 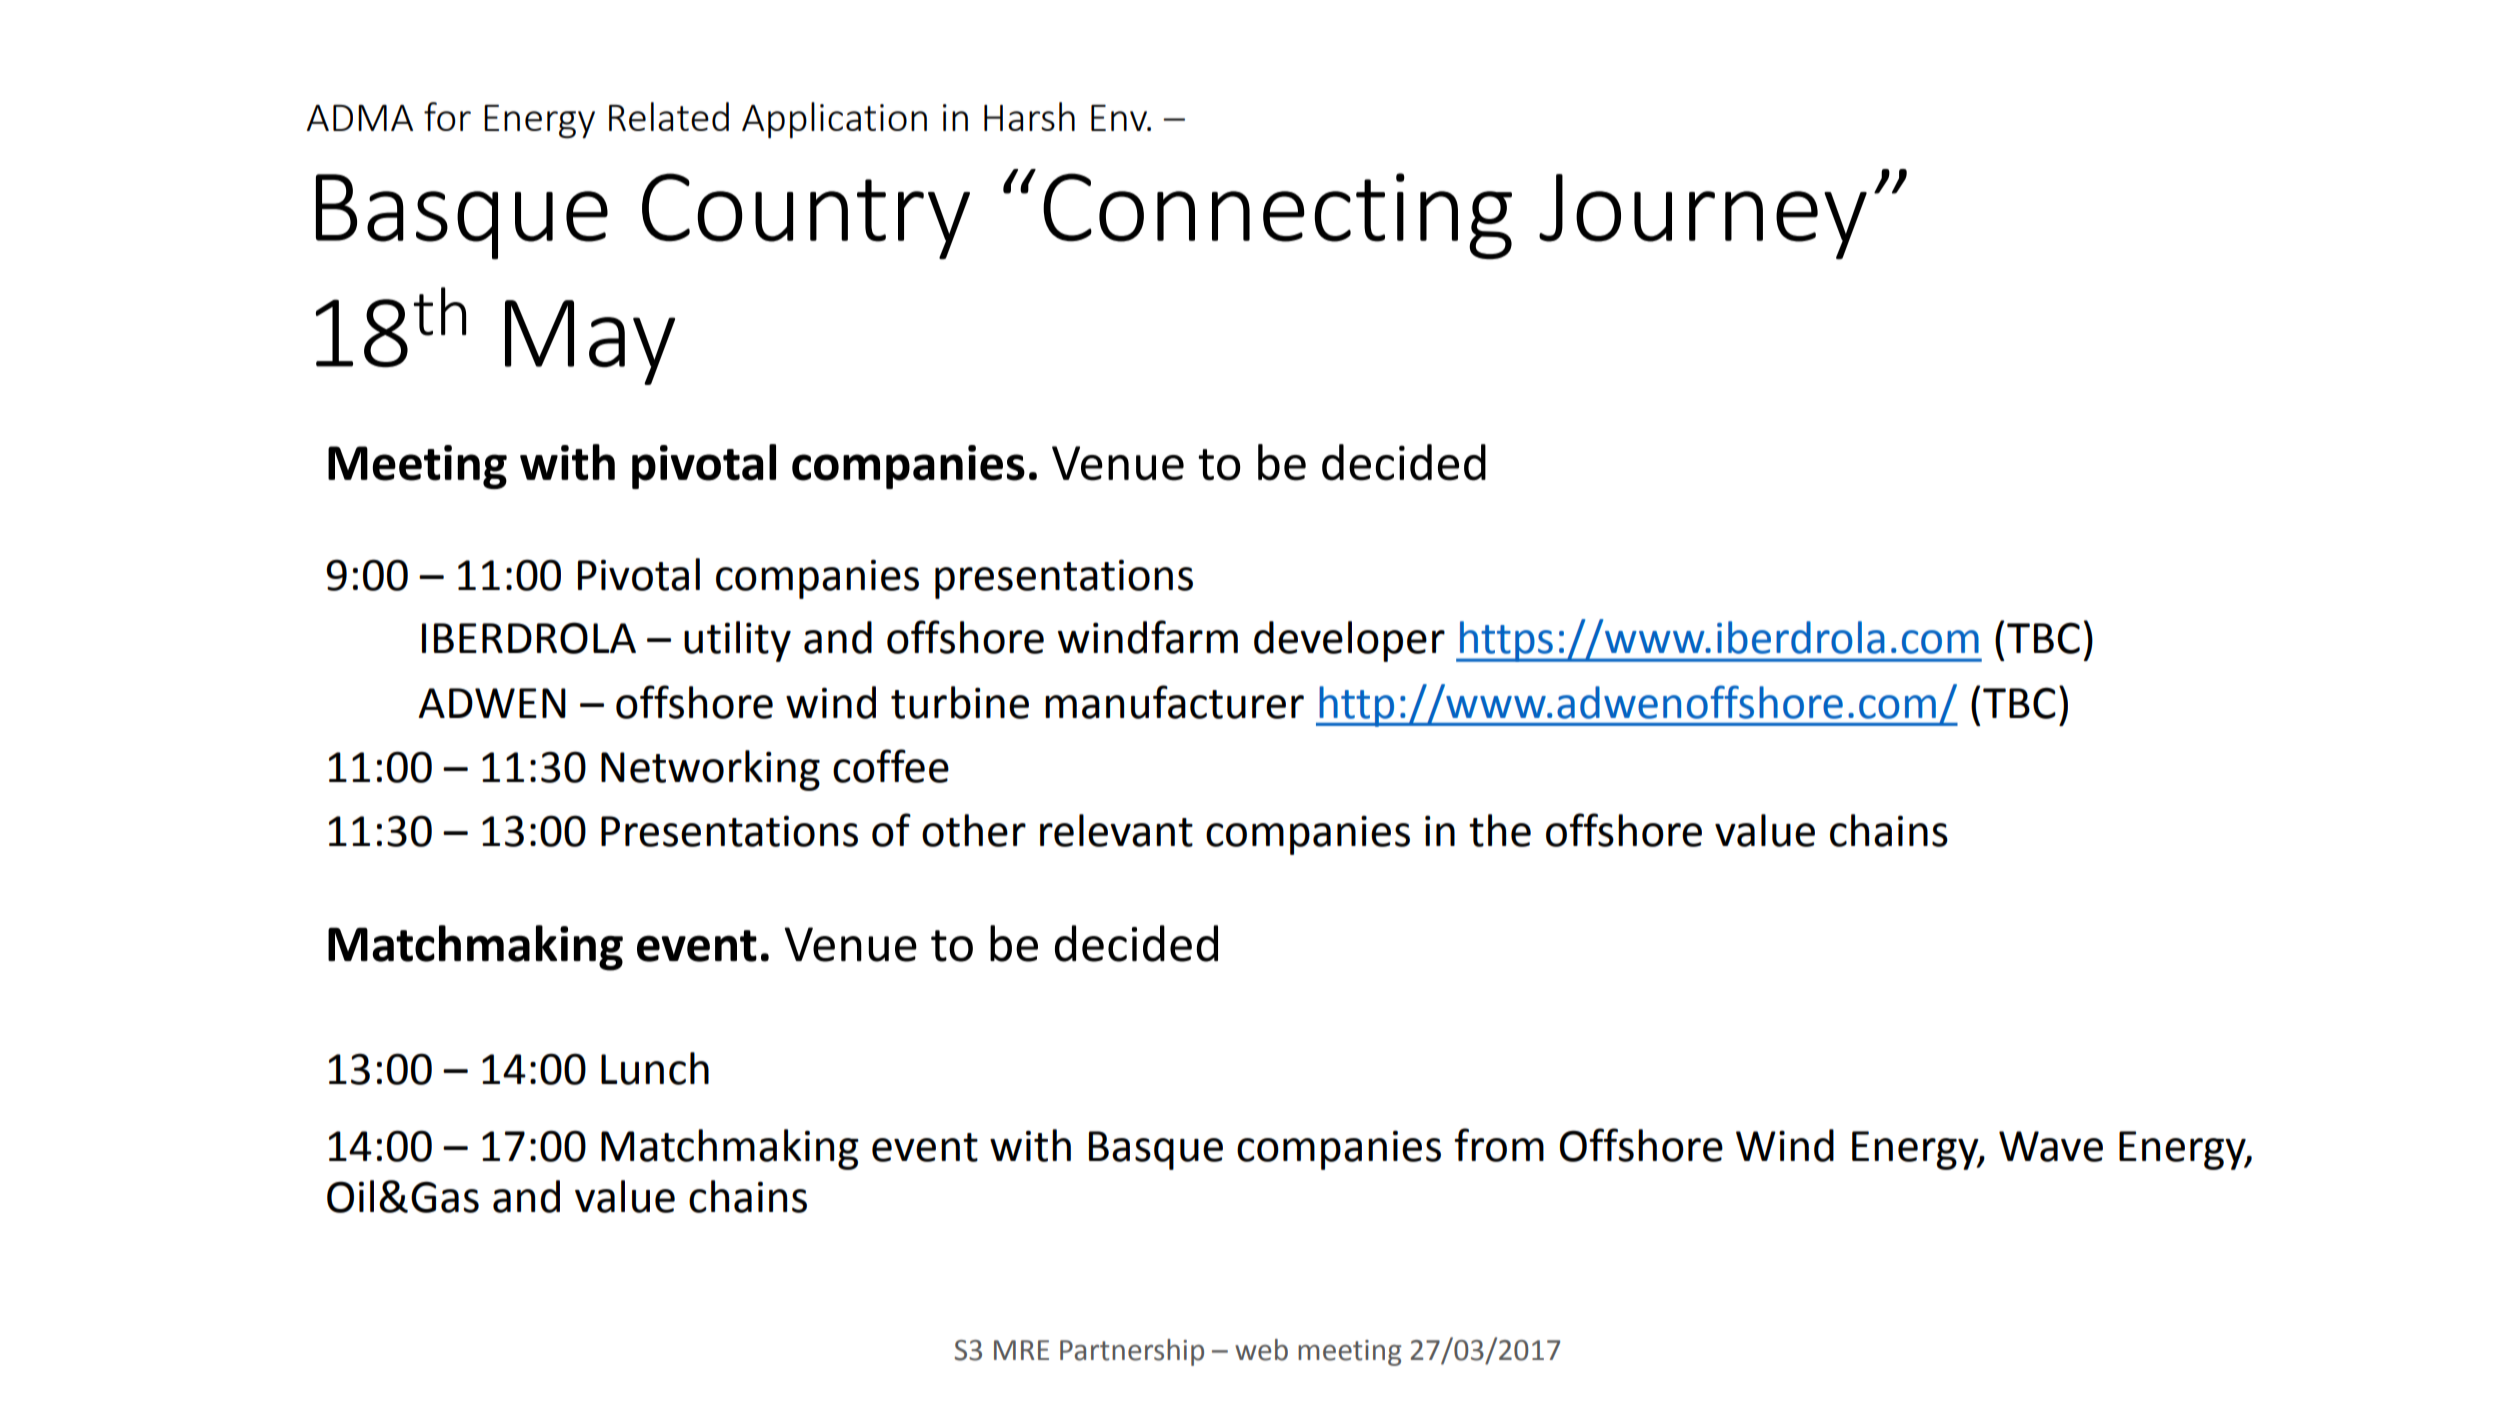 I want to click on Related, so click(x=669, y=116).
